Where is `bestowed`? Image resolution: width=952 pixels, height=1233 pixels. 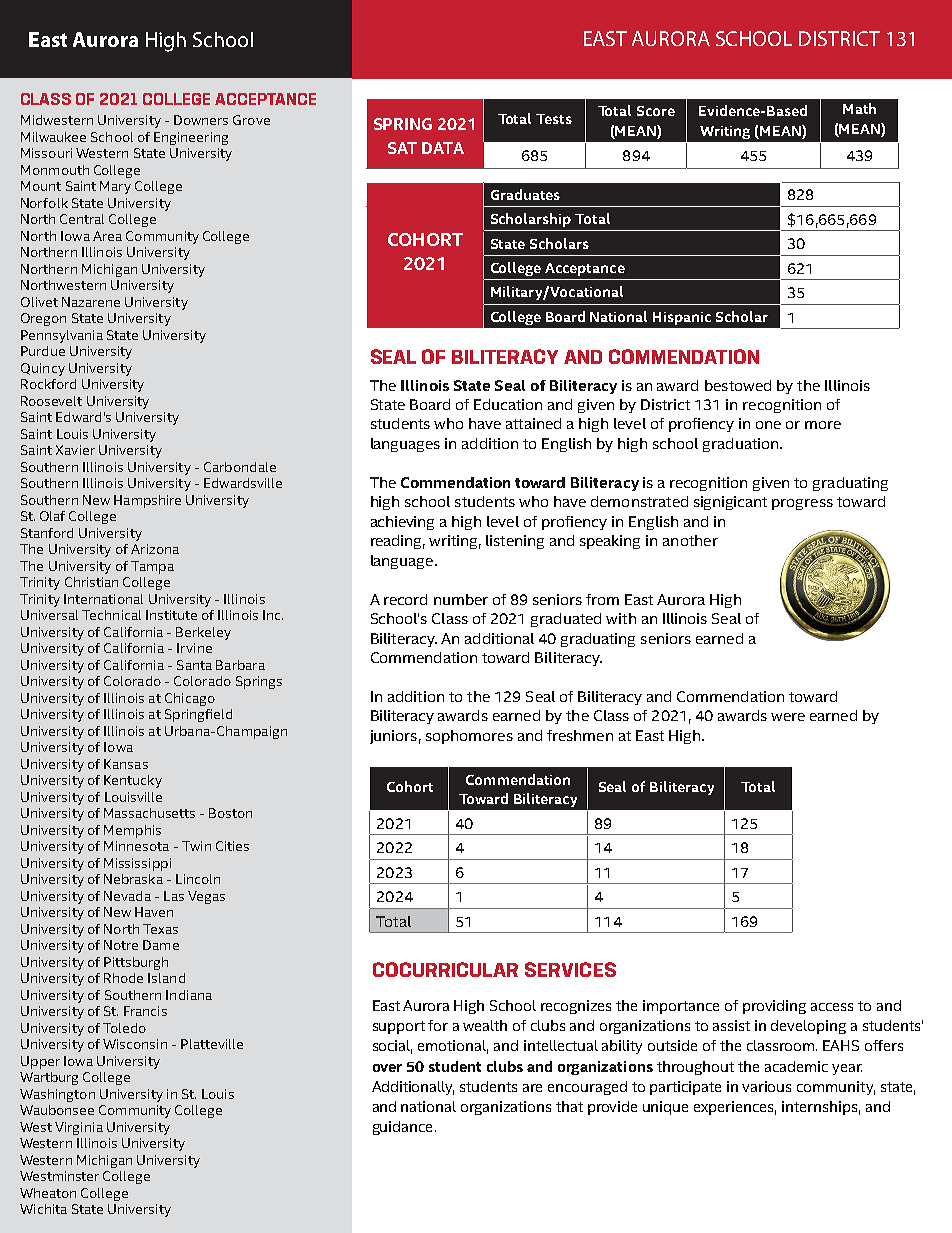
bestowed is located at coordinates (738, 385).
